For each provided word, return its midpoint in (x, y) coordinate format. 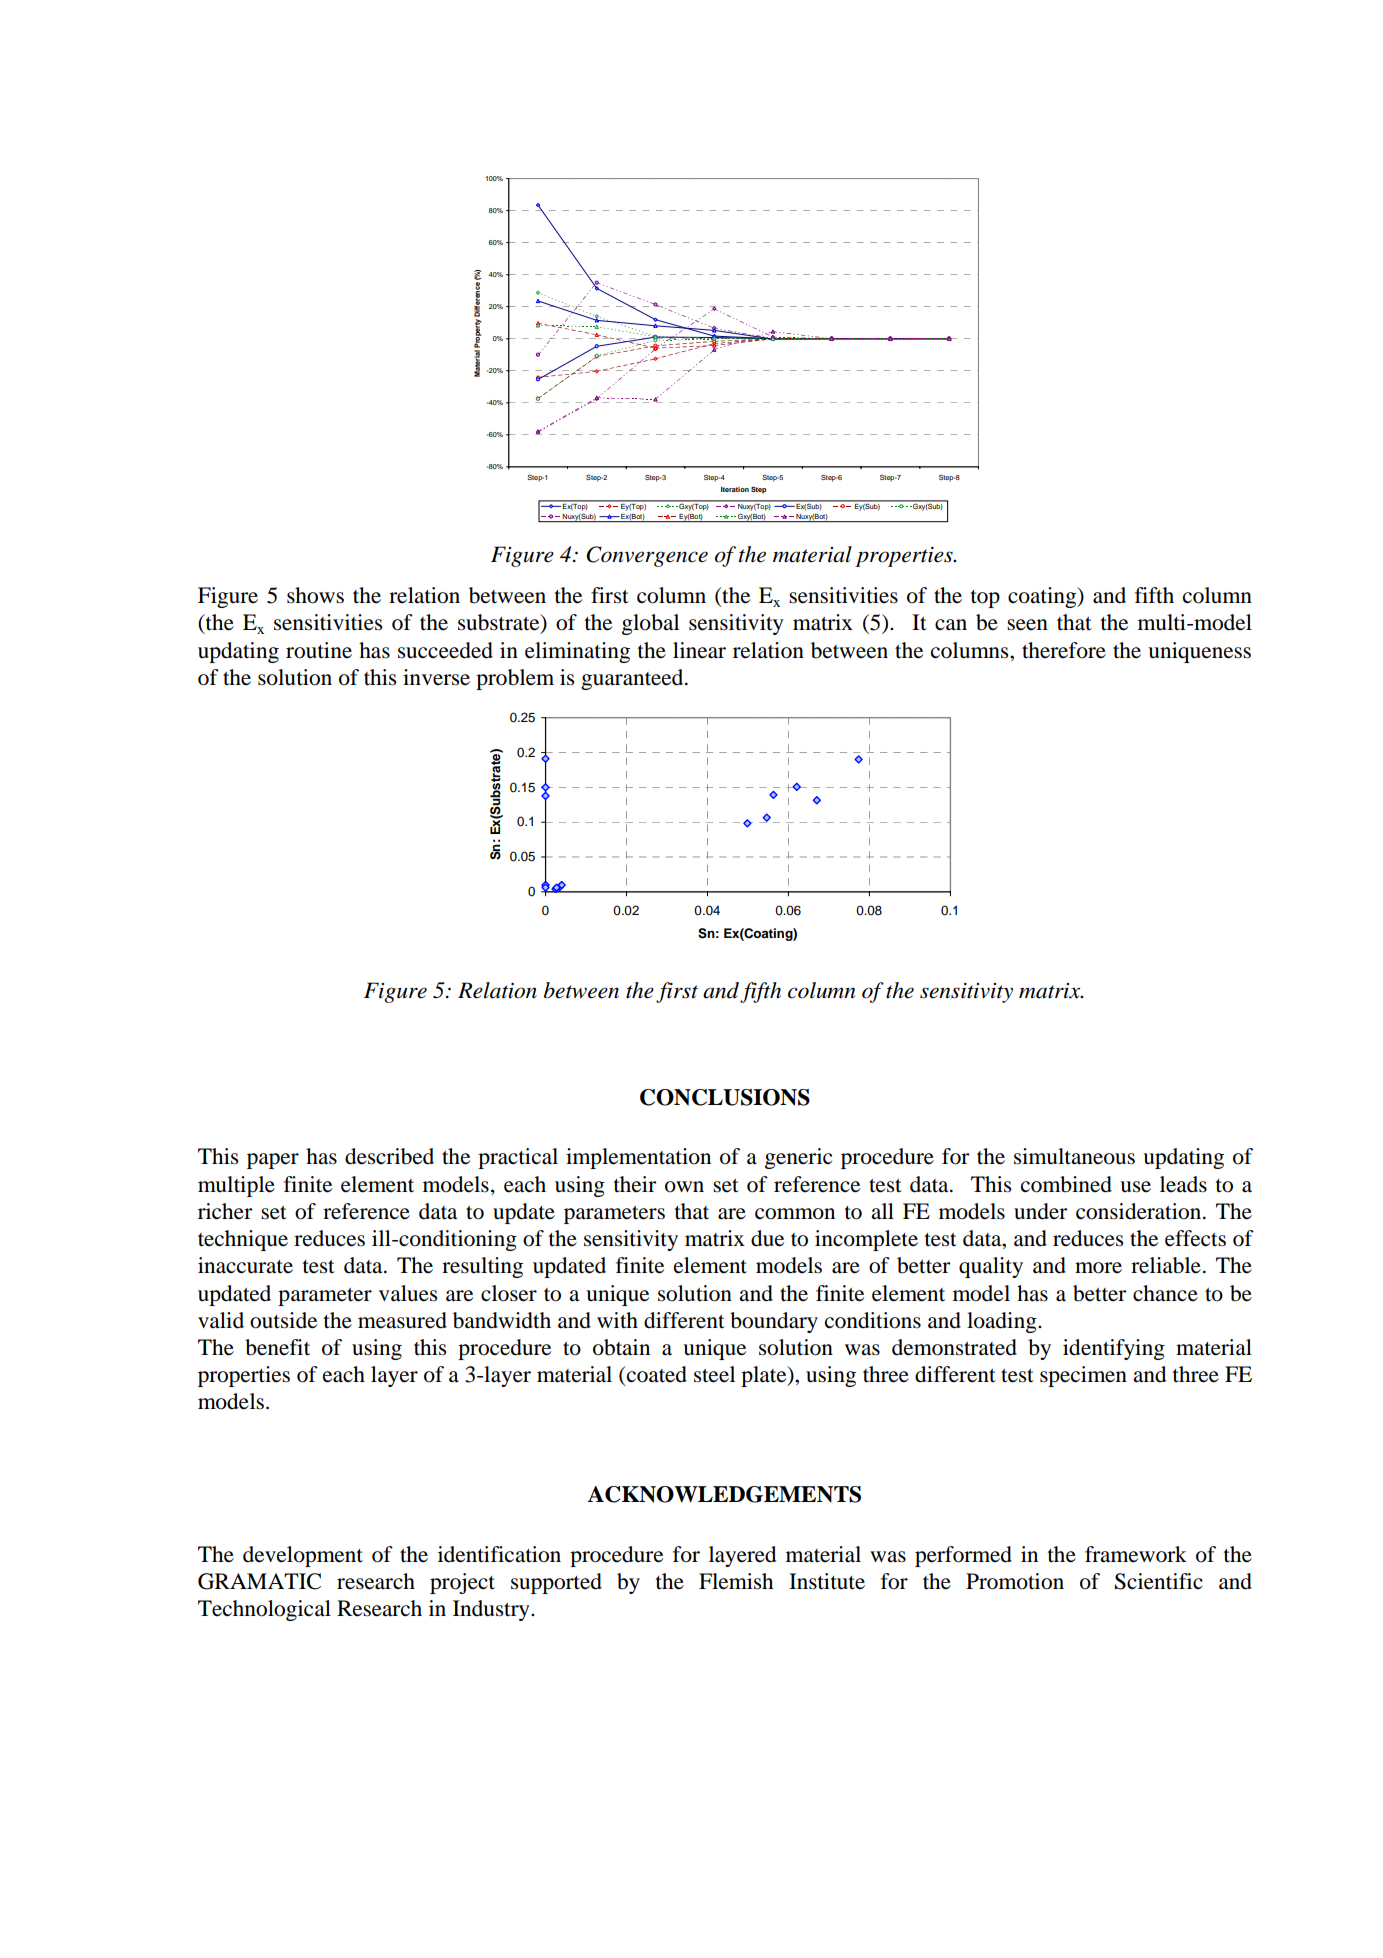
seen (1027, 625)
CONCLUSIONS (725, 1097)
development (303, 1556)
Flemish (736, 1581)
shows (315, 595)
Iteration (735, 489)
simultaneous (1074, 1156)
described (389, 1156)
